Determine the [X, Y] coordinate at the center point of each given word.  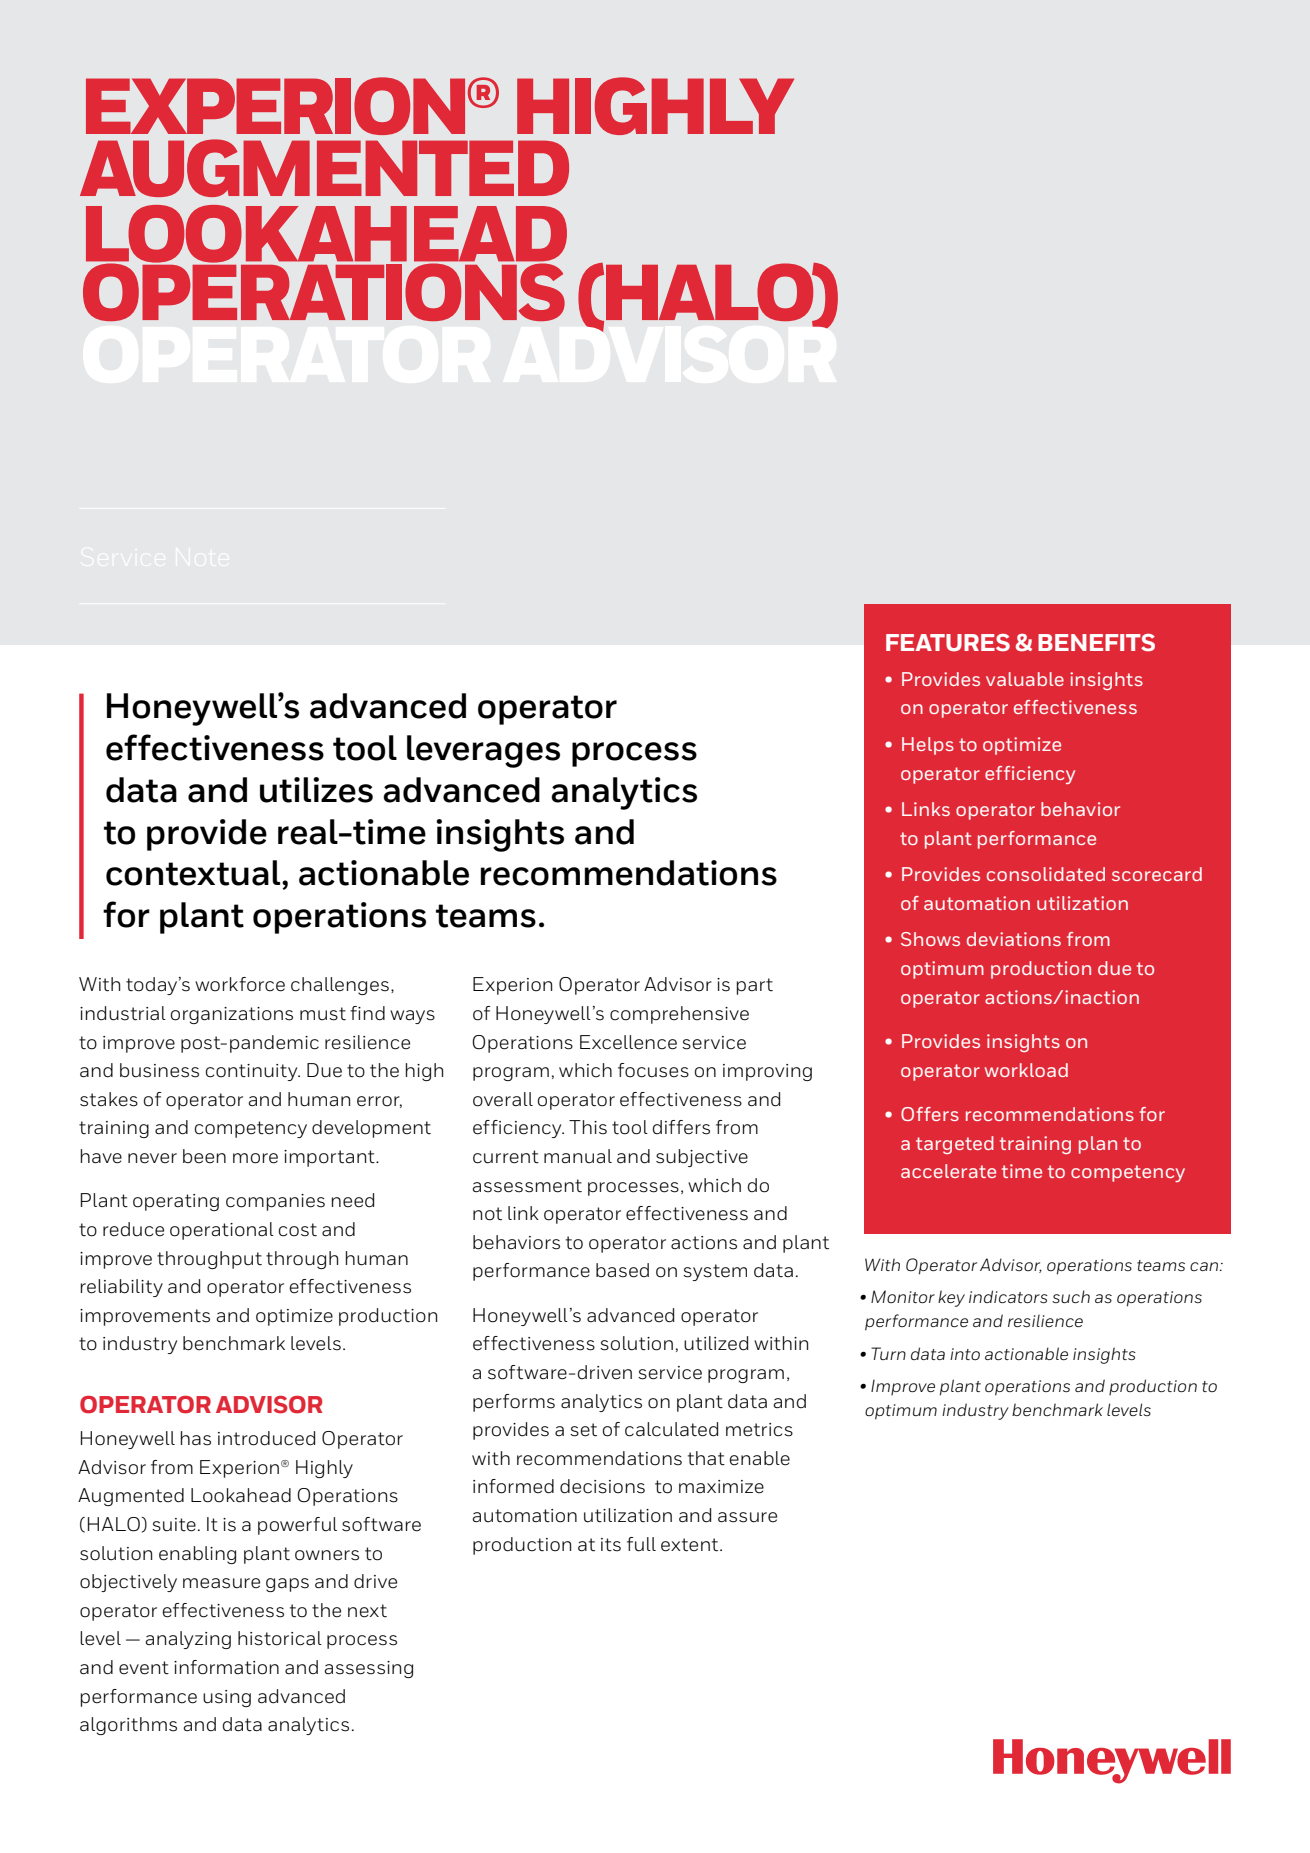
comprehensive [679, 1015]
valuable [1025, 679]
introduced [266, 1438]
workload [1026, 1070]
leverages [483, 751]
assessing [368, 1669]
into [965, 1354]
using [227, 1698]
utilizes [316, 790]
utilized [716, 1343]
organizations [232, 1015]
